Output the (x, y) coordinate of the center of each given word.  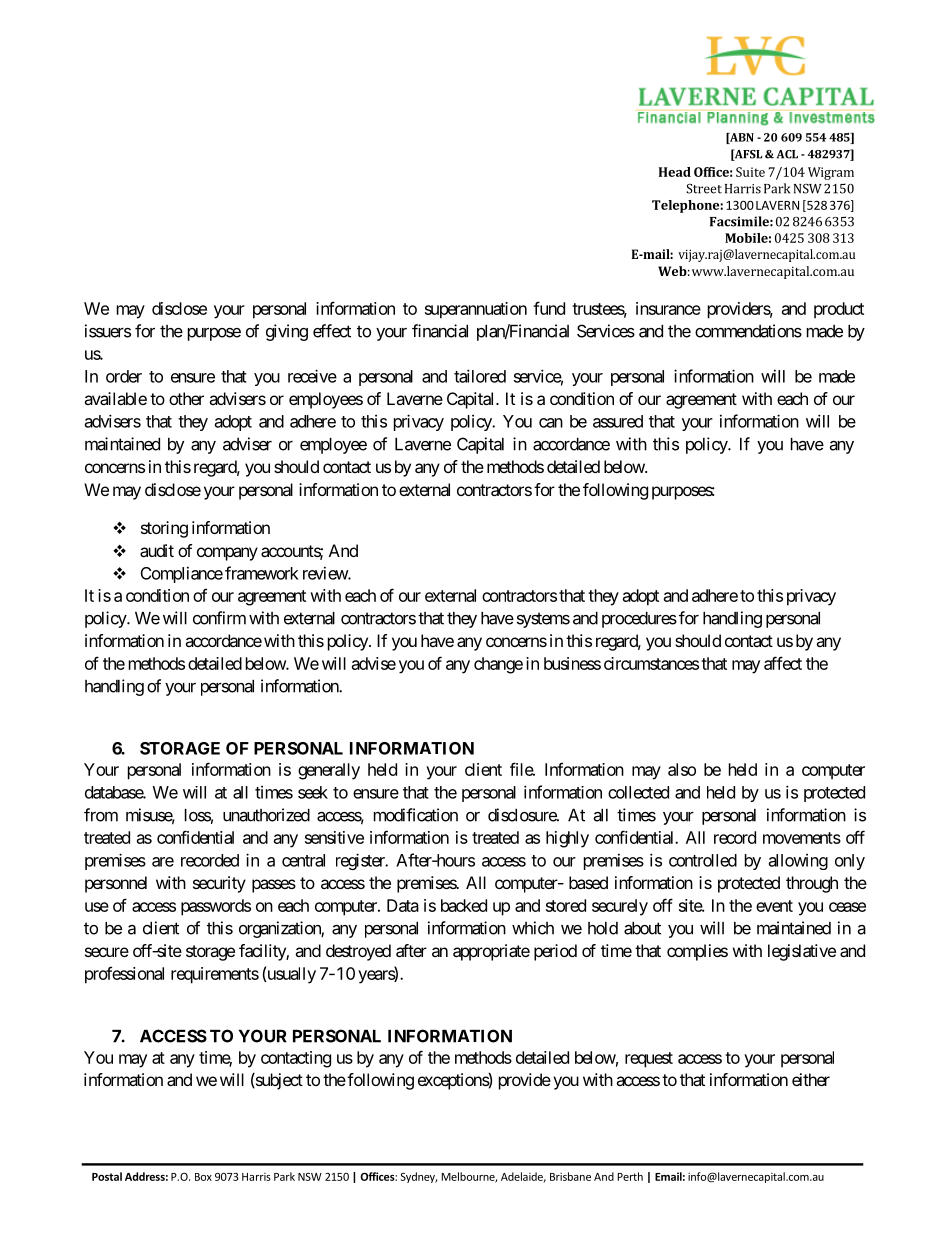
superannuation (476, 310)
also (682, 769)
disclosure (523, 815)
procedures (639, 620)
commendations (748, 331)
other (186, 398)
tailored (480, 376)
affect (783, 663)
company (227, 554)
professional (124, 975)
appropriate (491, 952)
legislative (802, 952)
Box (203, 1177)
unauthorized (266, 815)
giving (287, 332)
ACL (787, 154)
